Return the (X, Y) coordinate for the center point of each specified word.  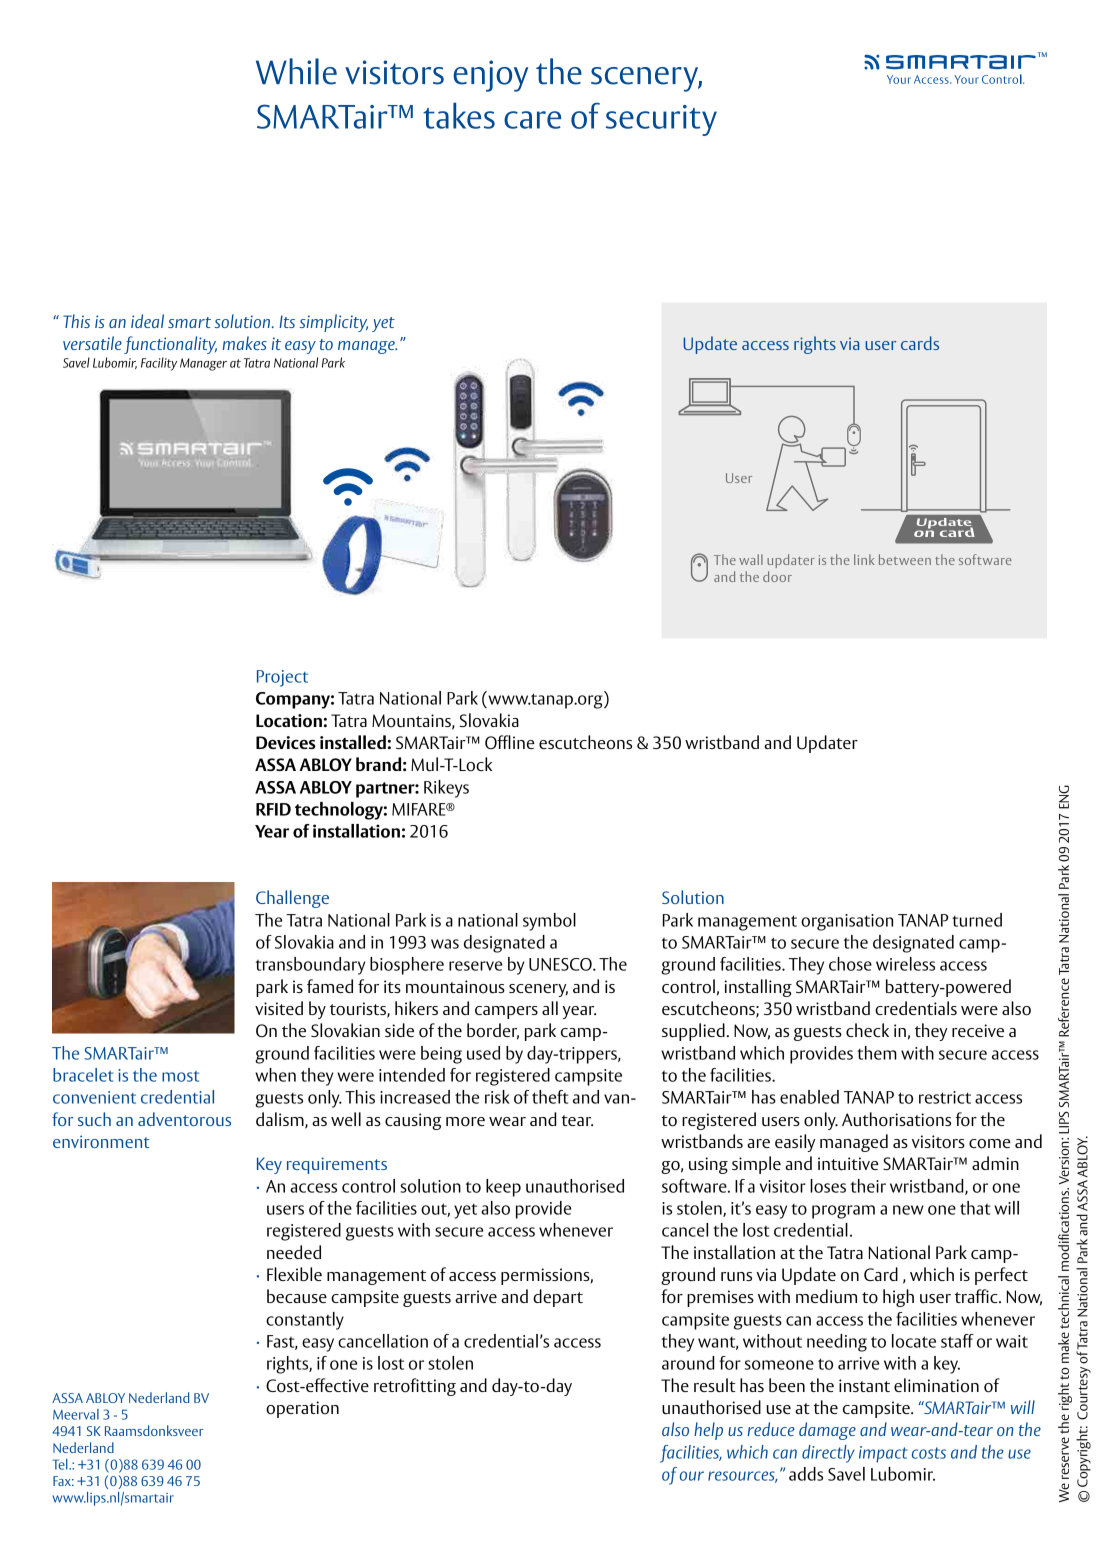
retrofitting (415, 1387)
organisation (847, 922)
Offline (510, 742)
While (296, 71)
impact (883, 1454)
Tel (61, 1464)
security (661, 120)
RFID (273, 809)
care (532, 120)
